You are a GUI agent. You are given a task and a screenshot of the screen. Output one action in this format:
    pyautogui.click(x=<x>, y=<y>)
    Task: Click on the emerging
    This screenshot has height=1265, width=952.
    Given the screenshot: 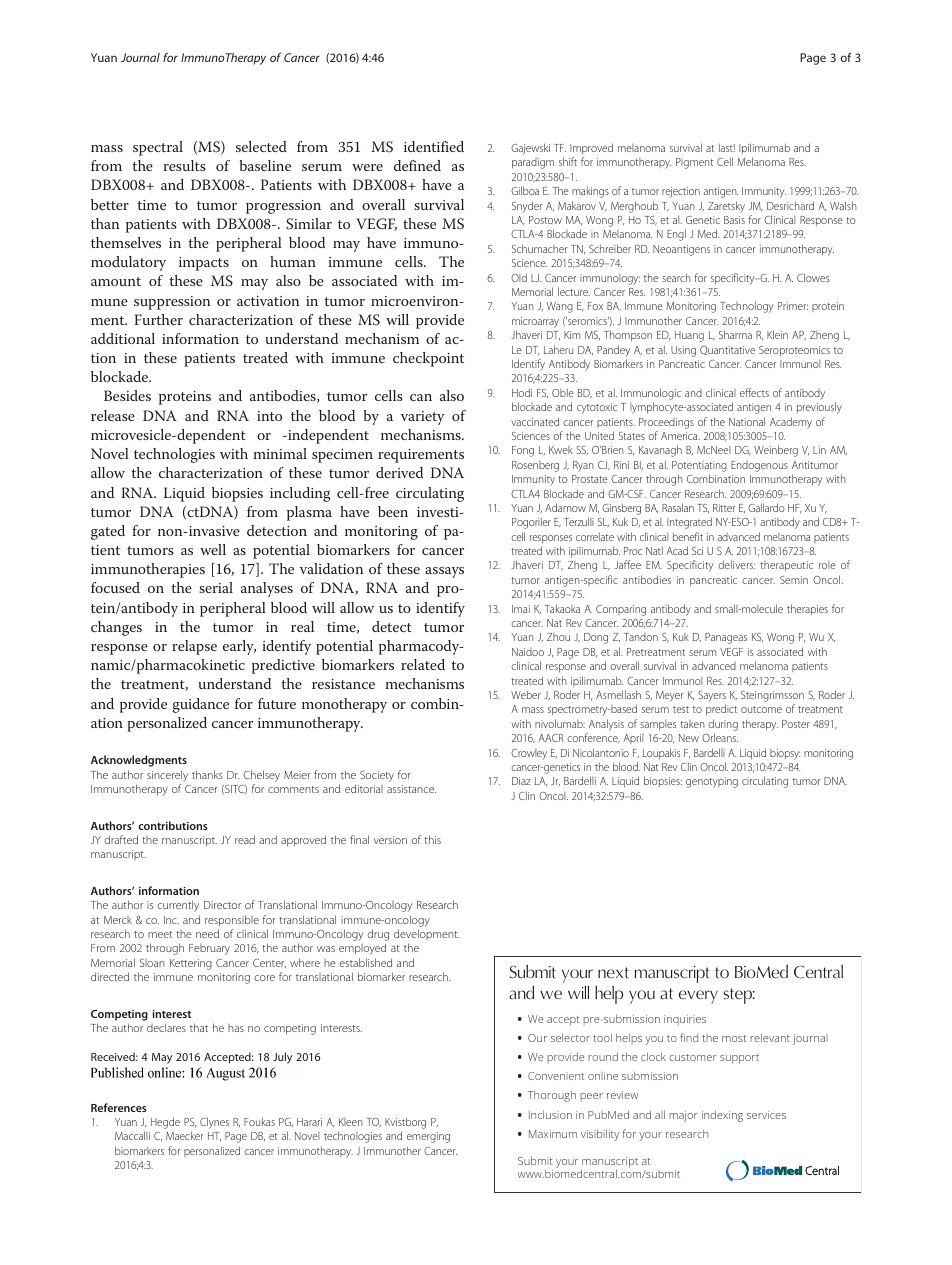 What is the action you would take?
    pyautogui.click(x=428, y=1137)
